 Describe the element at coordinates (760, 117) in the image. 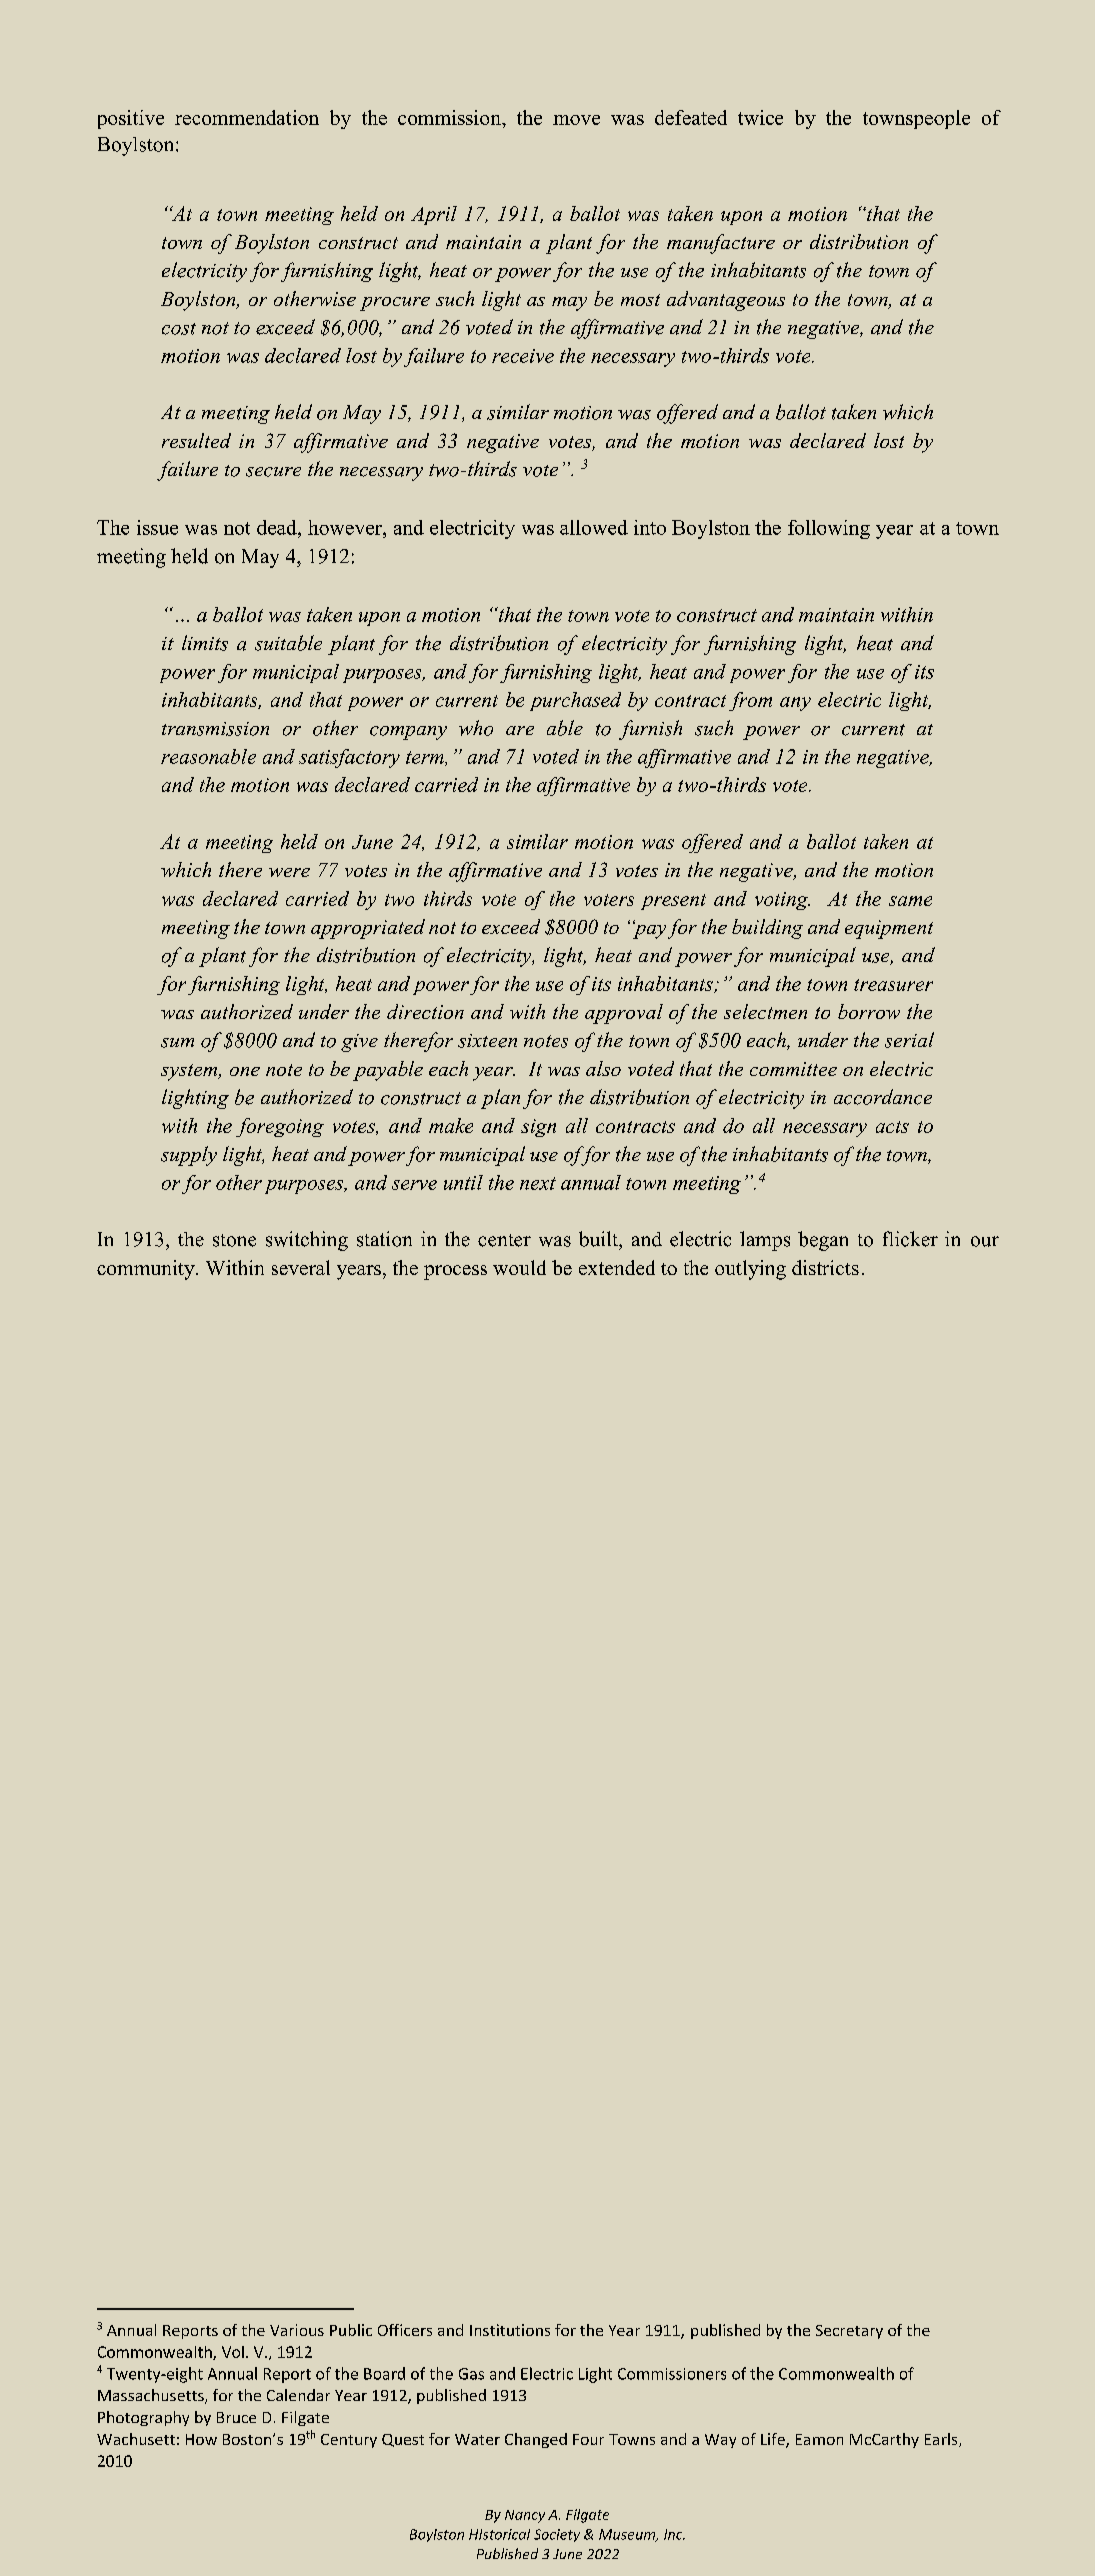

I see `twice` at that location.
